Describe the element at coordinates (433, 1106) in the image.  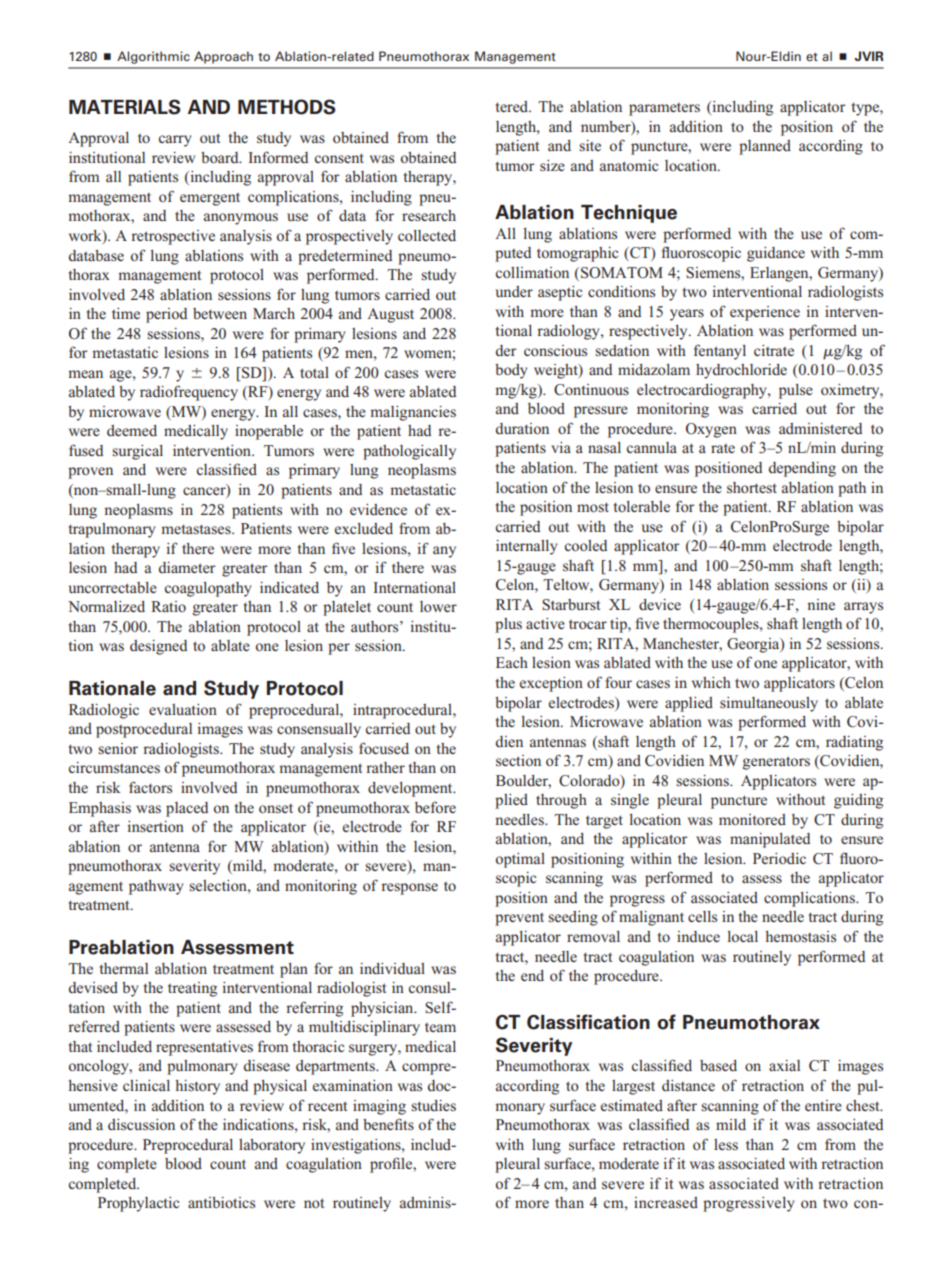
I see `studies` at that location.
